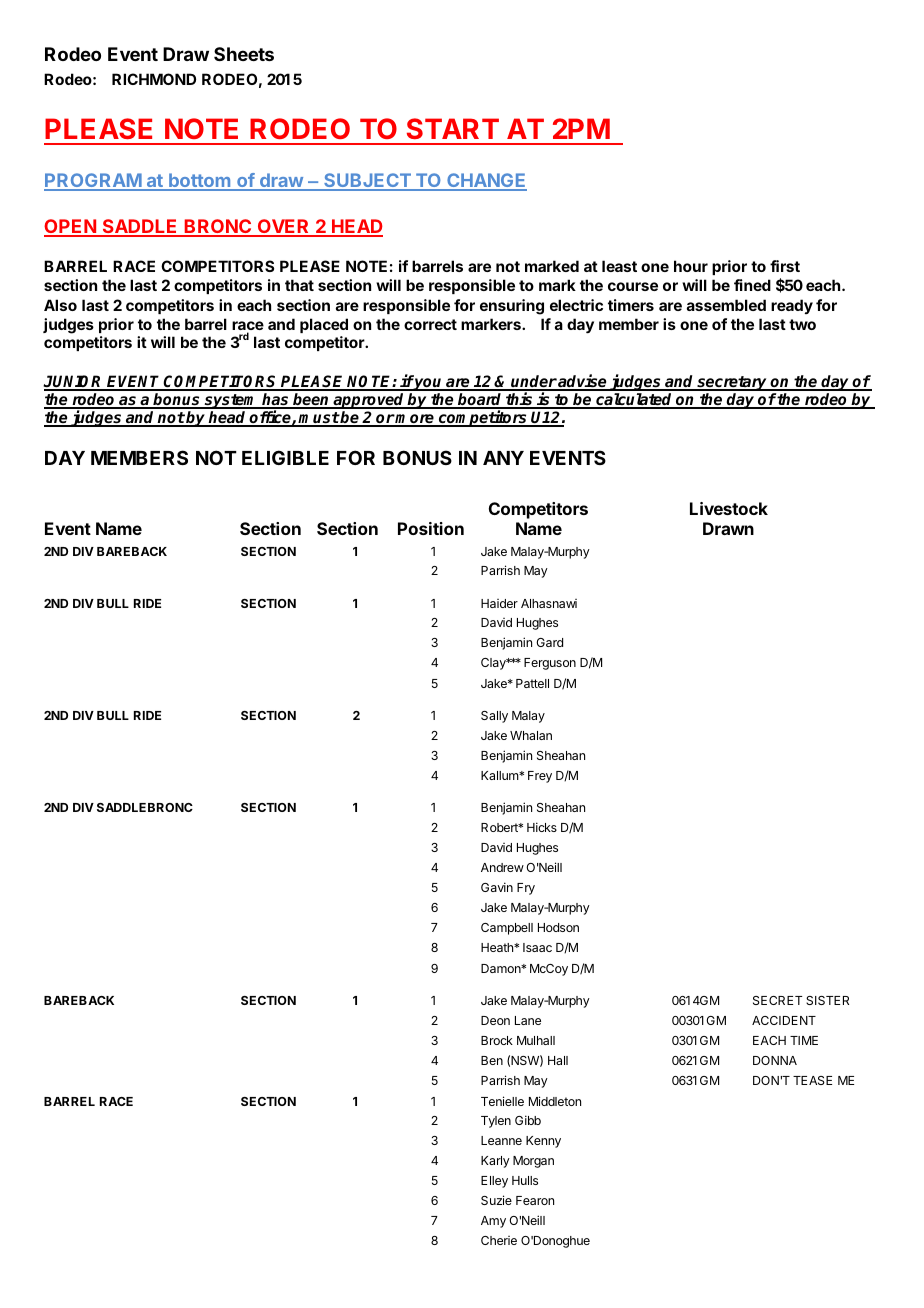 This document has height=1308, width=924. Describe the element at coordinates (726, 305) in the document. I see `assembled` at that location.
